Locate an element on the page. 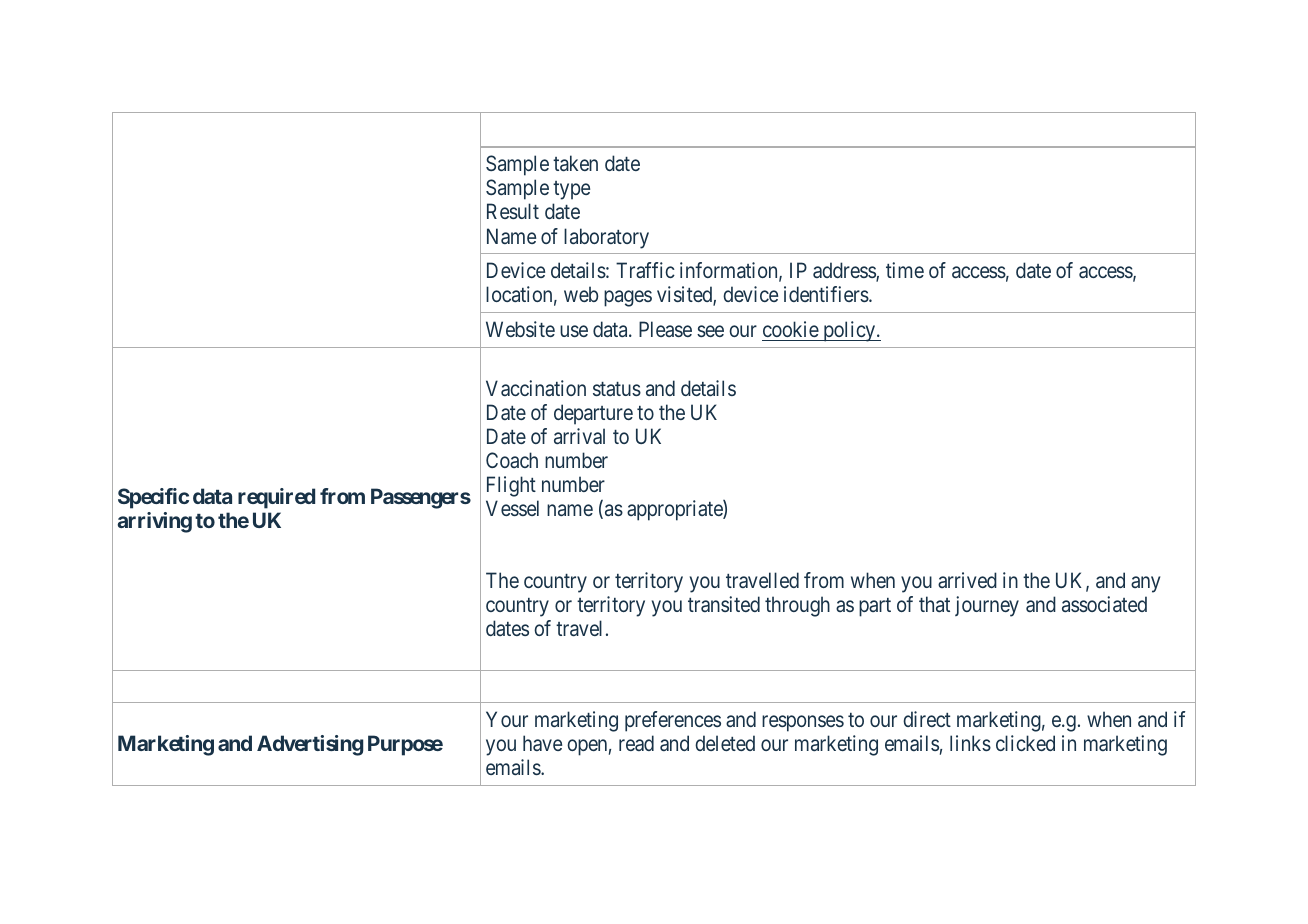 The height and width of the page is (924, 1308). cookie is located at coordinates (791, 329).
